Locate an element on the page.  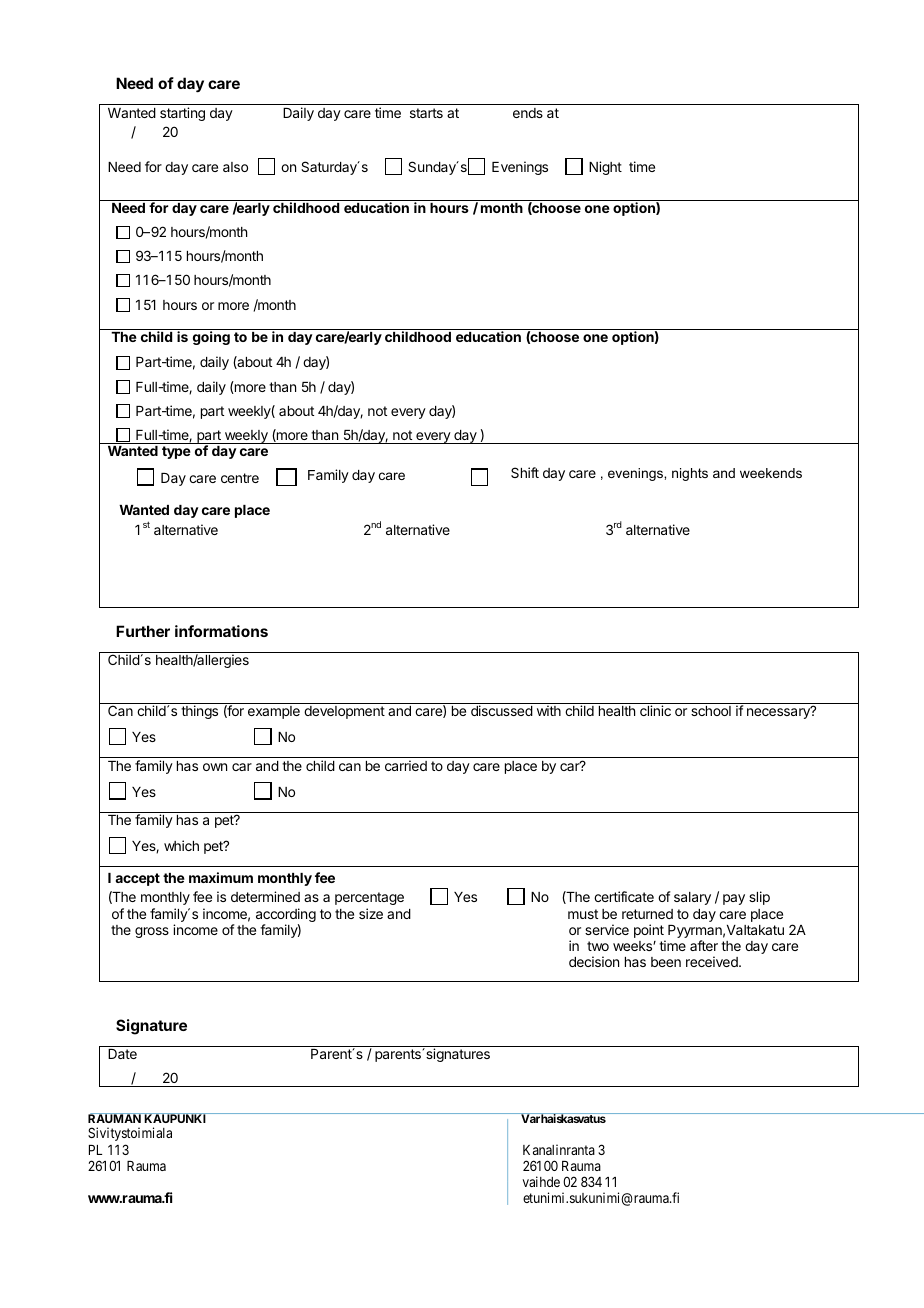
starting is located at coordinates (182, 114).
